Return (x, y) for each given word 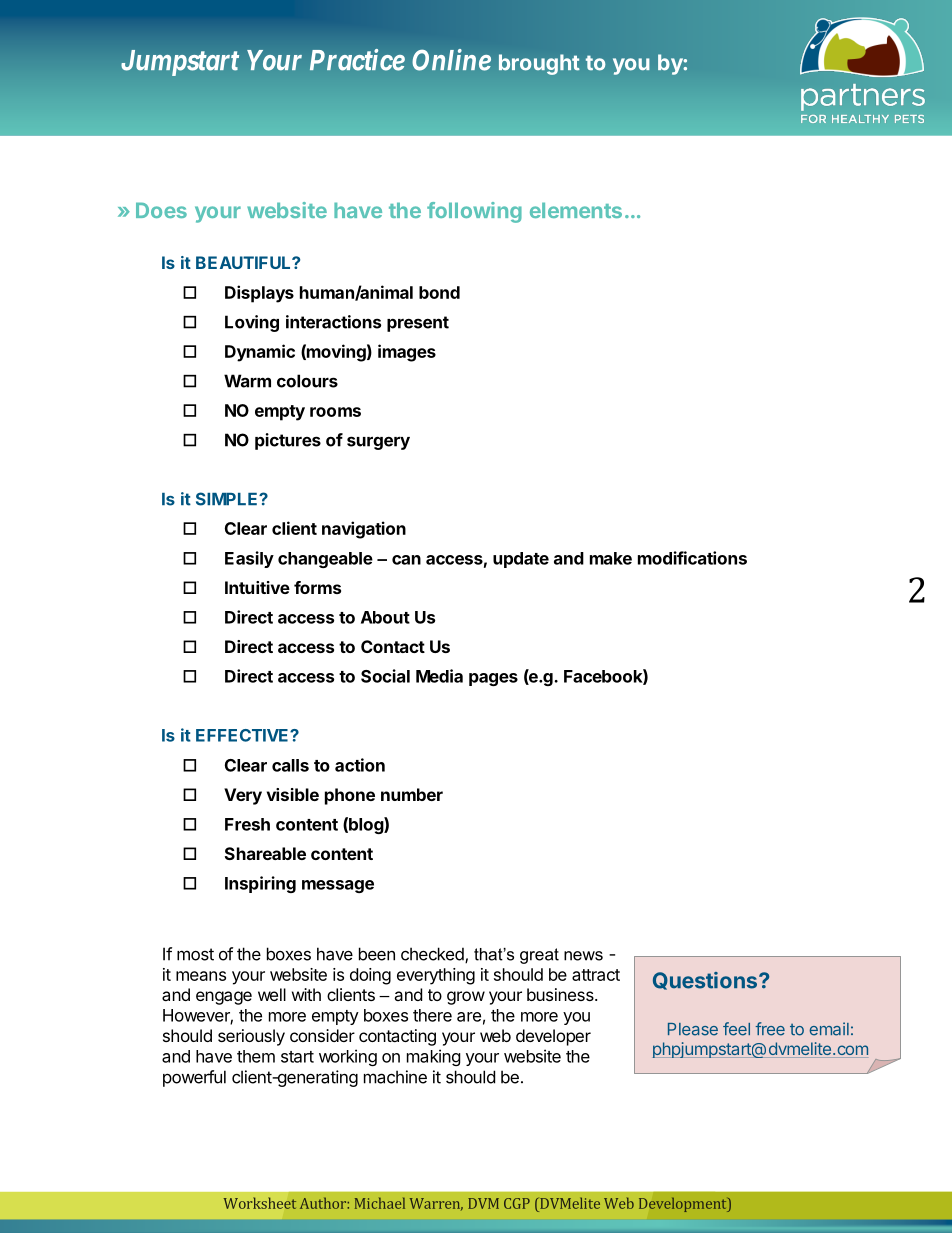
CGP (517, 1203)
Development (684, 1205)
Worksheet (260, 1203)
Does (161, 210)
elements (576, 210)
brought (539, 64)
